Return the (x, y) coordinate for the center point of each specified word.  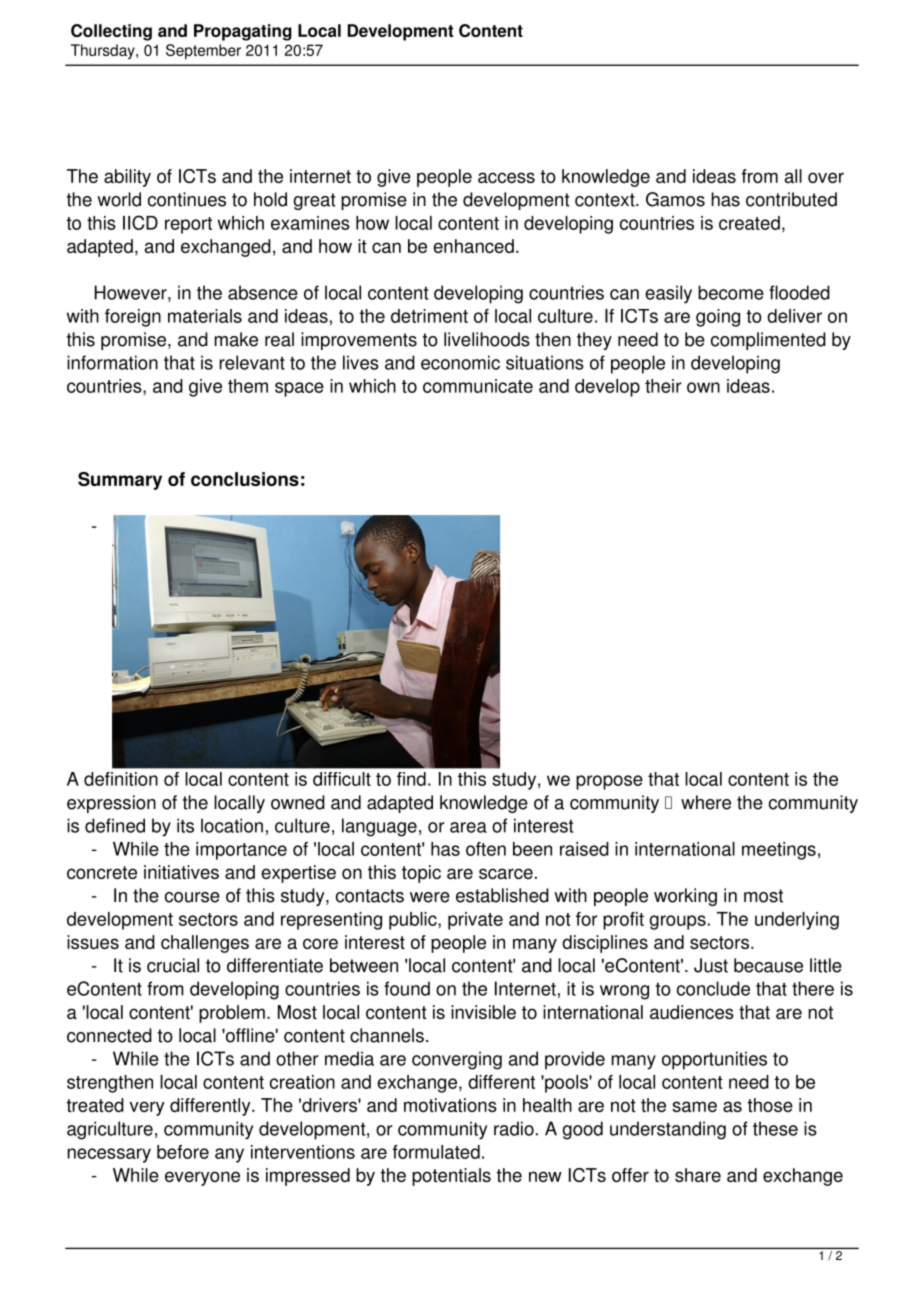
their (663, 386)
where (706, 802)
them (248, 386)
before (183, 1152)
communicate (478, 386)
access (506, 177)
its (185, 825)
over (826, 177)
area (468, 827)
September (203, 51)
